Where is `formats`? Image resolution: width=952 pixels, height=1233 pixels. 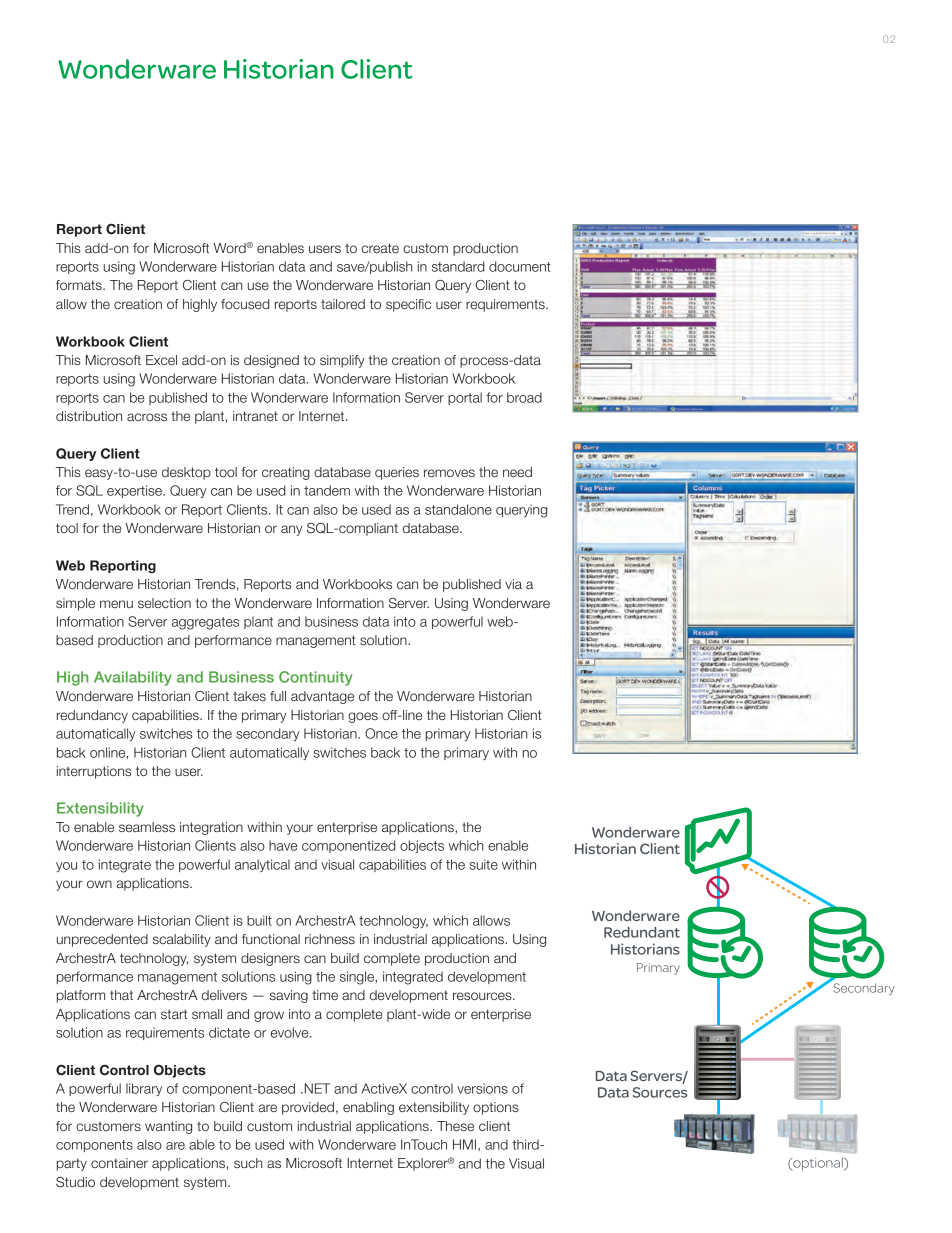 formats is located at coordinates (80, 285).
